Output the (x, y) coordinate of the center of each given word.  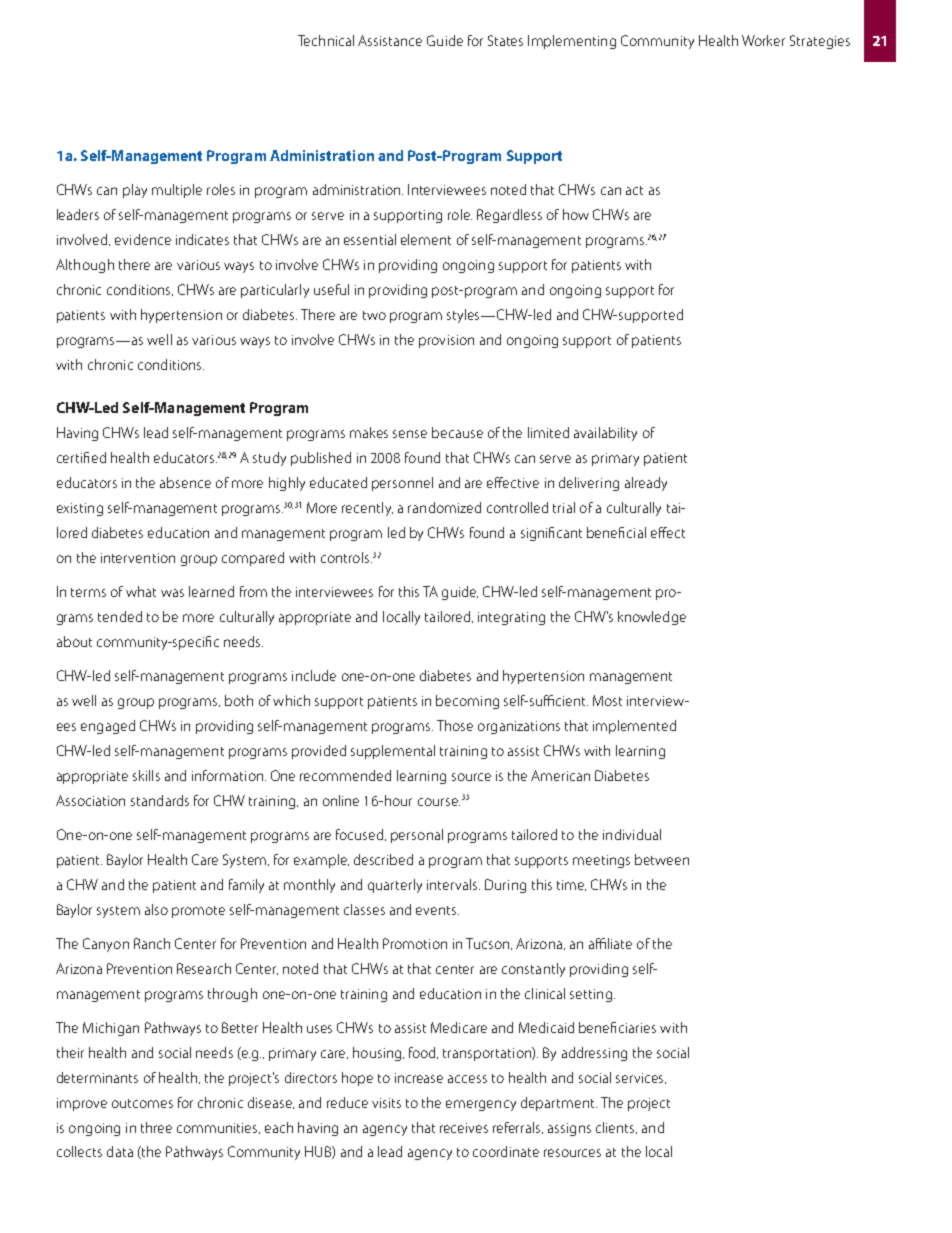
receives (464, 1128)
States (505, 40)
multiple (177, 191)
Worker (763, 40)
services (641, 1078)
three (156, 1127)
